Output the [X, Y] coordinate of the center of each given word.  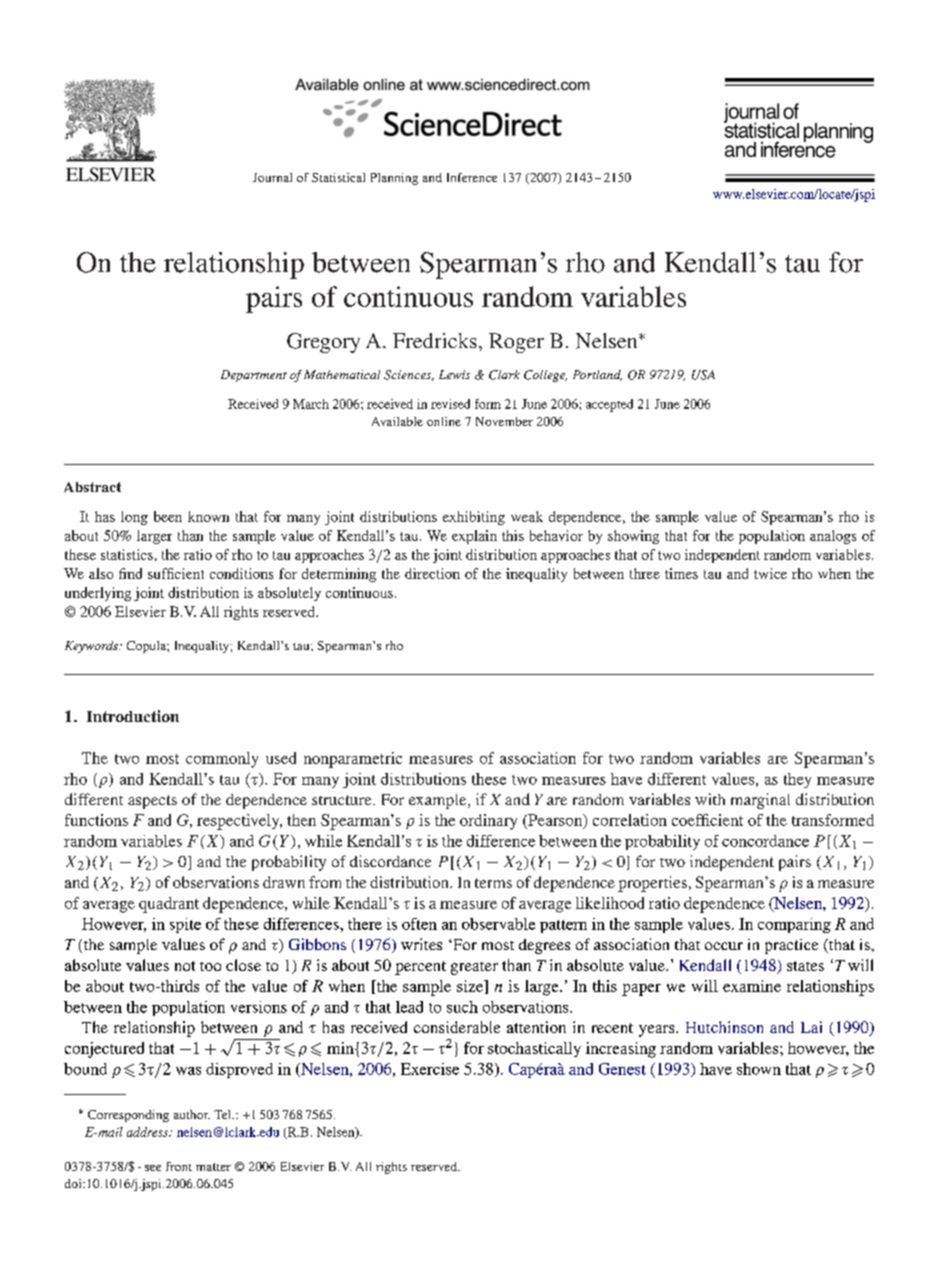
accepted [609, 405]
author [192, 1114]
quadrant [169, 905]
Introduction [133, 716]
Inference [472, 177]
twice [770, 573]
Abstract [92, 487]
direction [432, 573]
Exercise [430, 1069]
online [444, 421]
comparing [794, 925]
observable [498, 924]
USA [703, 375]
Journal [272, 177]
